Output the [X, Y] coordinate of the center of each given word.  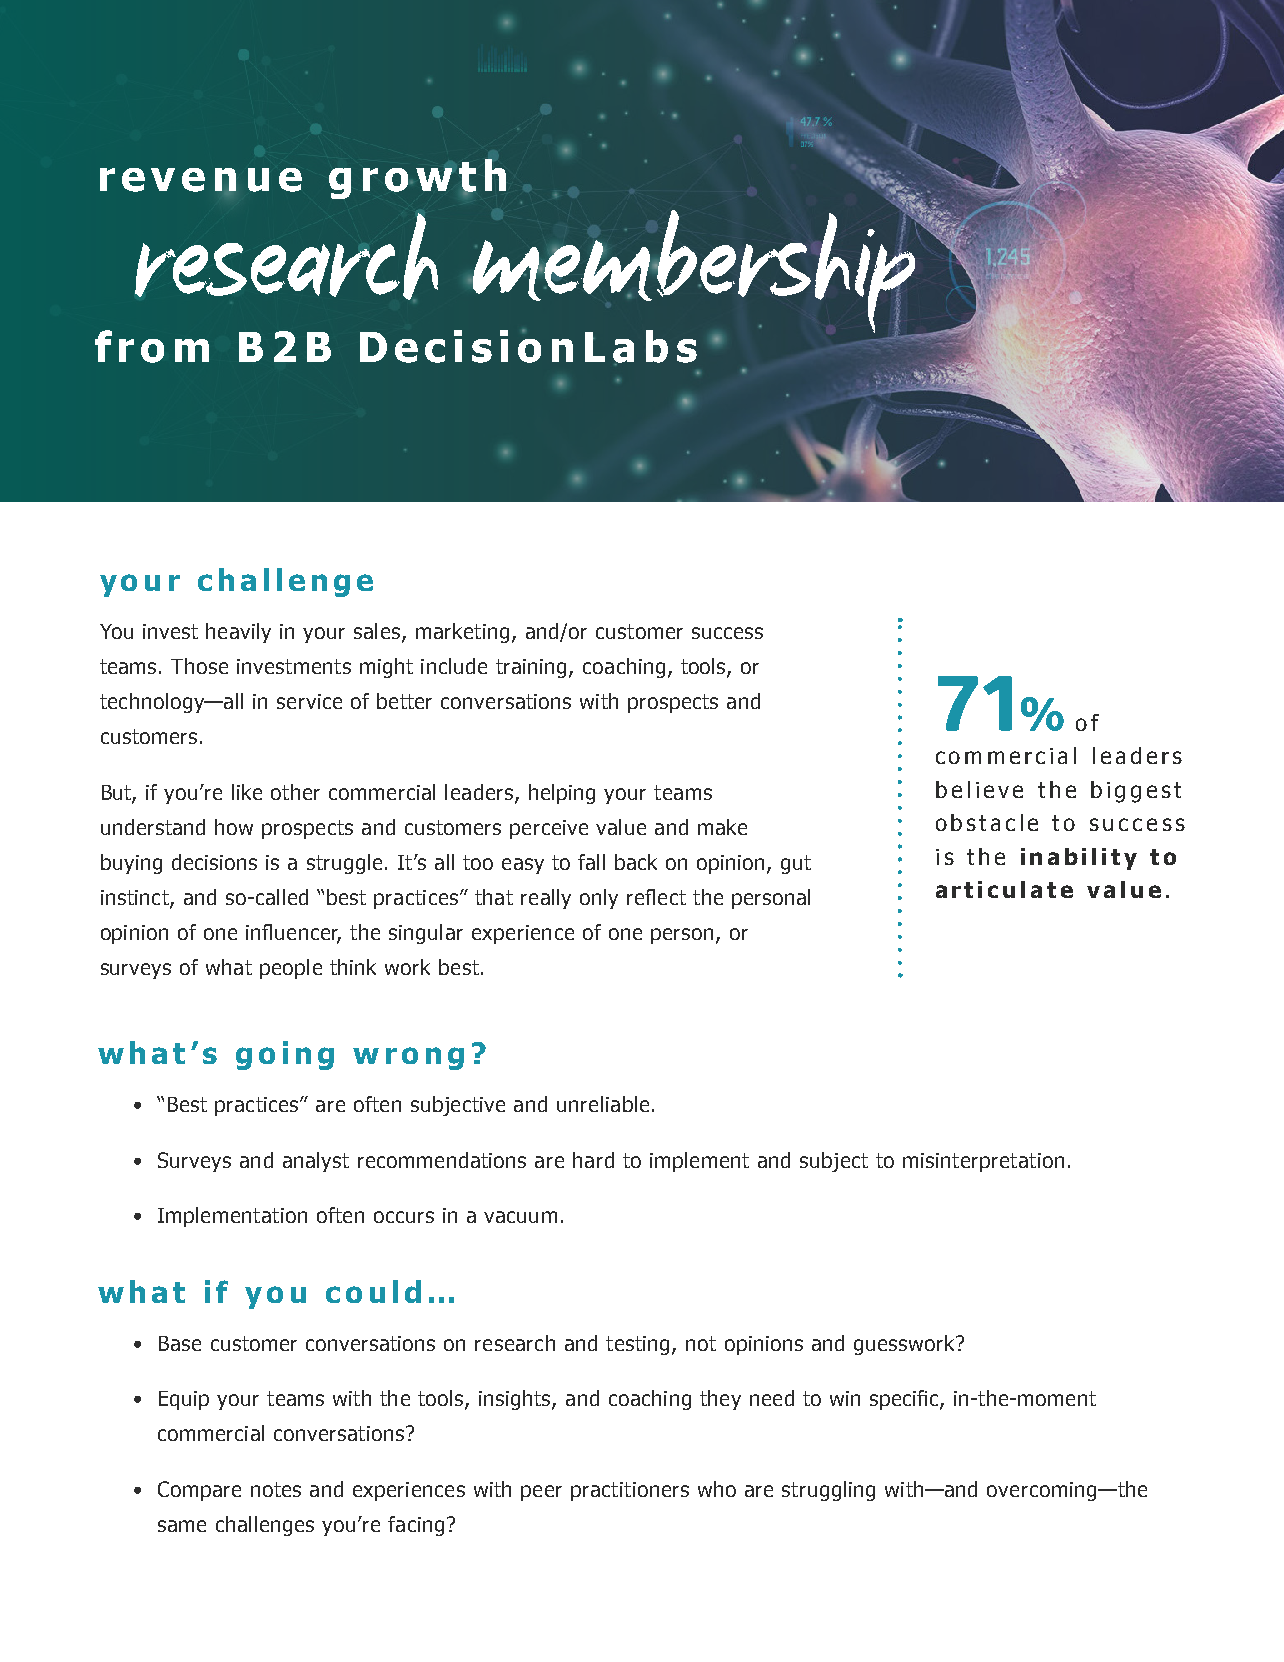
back [636, 862]
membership [694, 271]
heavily [238, 633]
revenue [201, 180]
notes [276, 1489]
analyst [316, 1162]
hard [593, 1160]
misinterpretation [983, 1162]
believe [979, 789]
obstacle [987, 822]
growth [417, 179]
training [531, 668]
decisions [214, 862]
